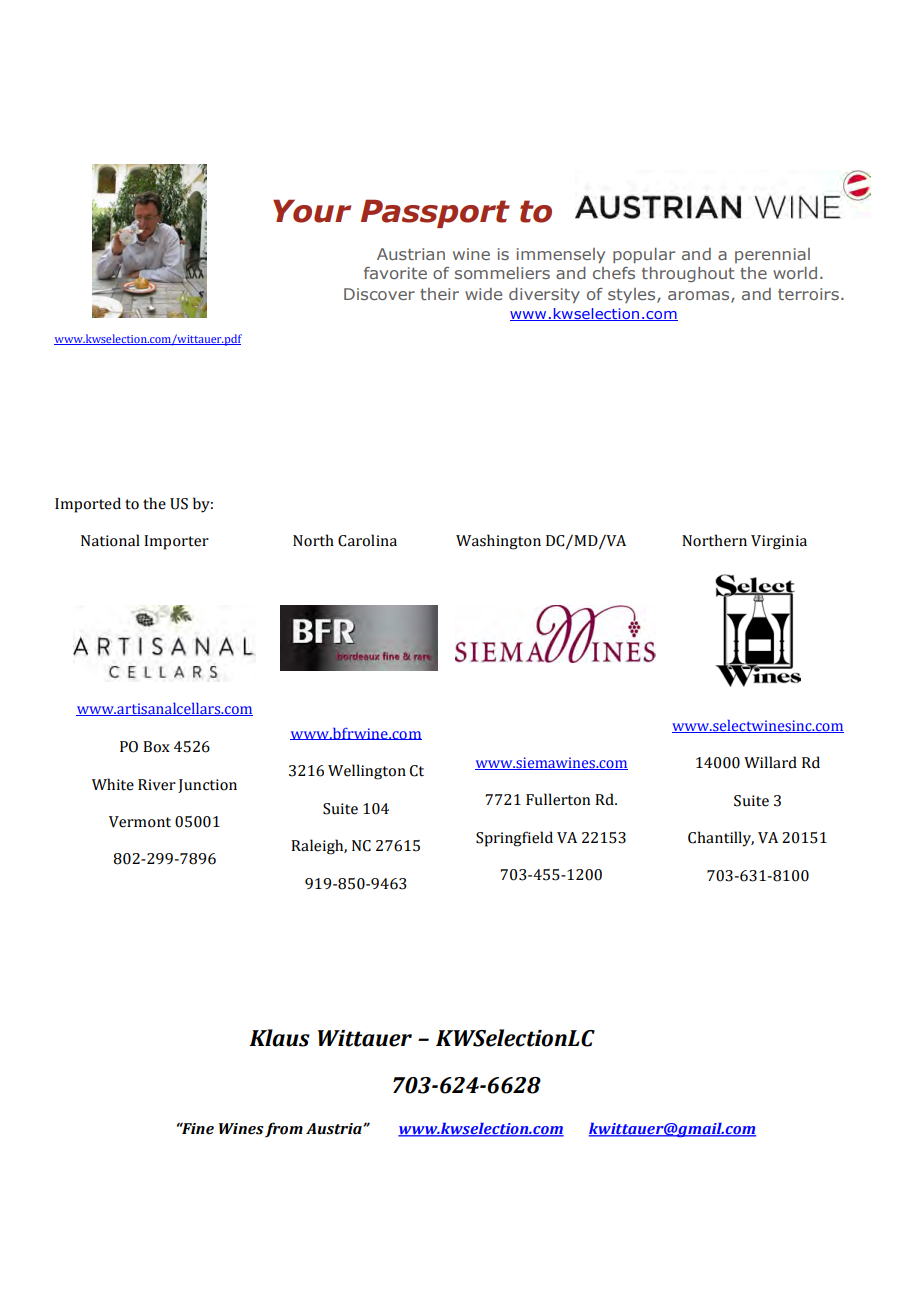 The height and width of the page is (1308, 924). I want to click on throughout, so click(688, 274).
